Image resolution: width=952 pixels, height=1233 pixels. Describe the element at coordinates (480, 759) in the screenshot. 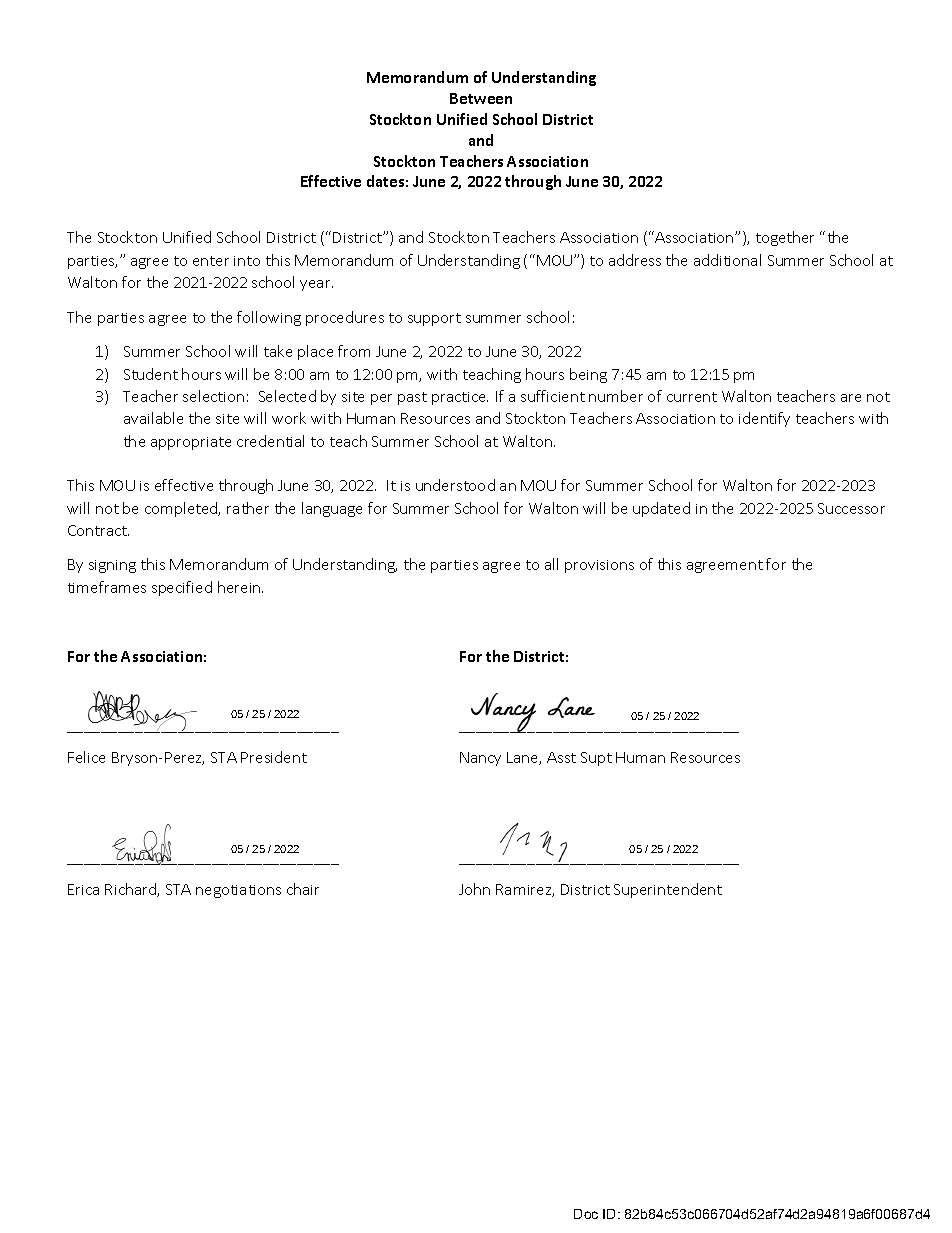

I see `Nancy` at that location.
